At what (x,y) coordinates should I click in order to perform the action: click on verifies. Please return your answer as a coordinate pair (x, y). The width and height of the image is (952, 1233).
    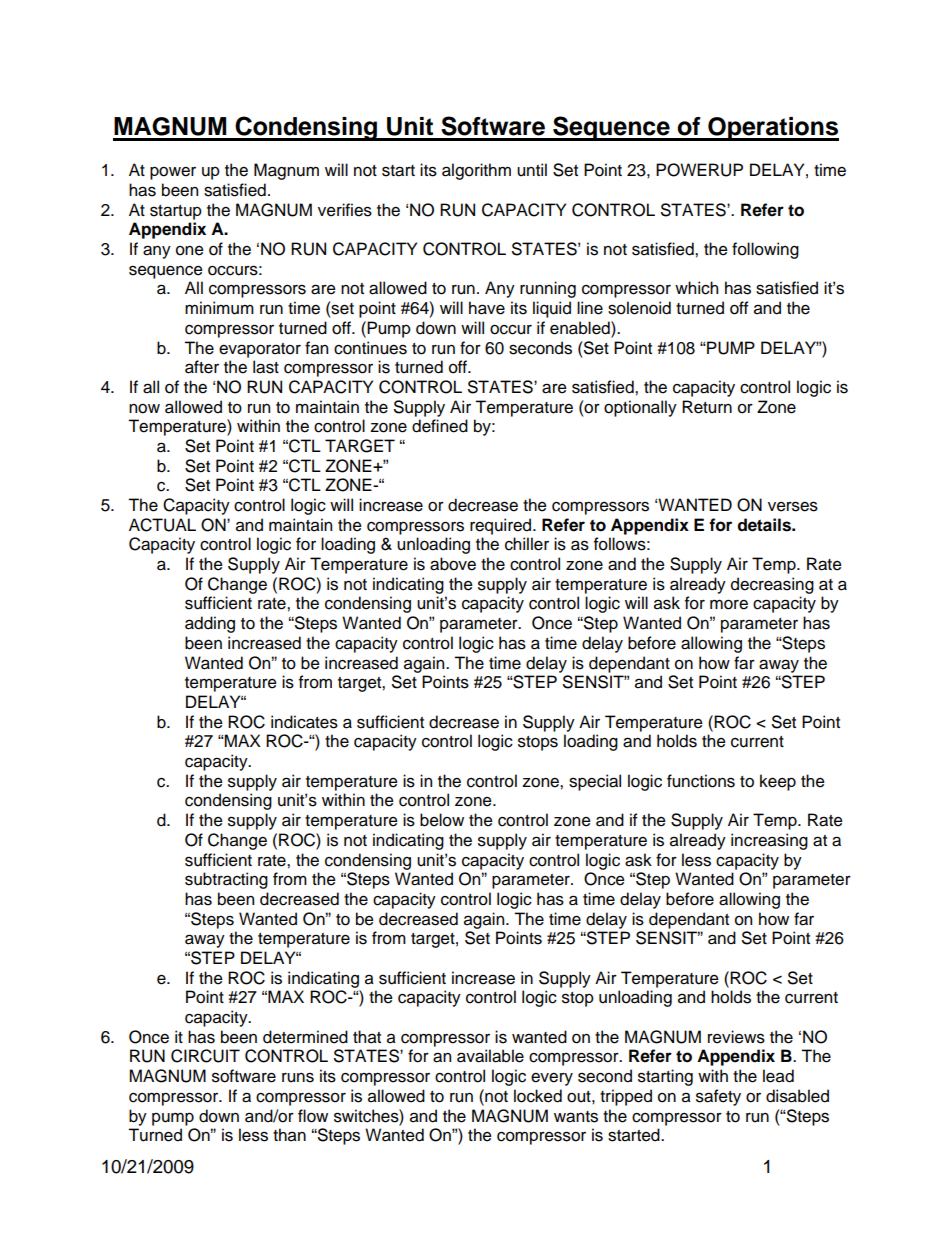
    Looking at the image, I should click on (345, 210).
